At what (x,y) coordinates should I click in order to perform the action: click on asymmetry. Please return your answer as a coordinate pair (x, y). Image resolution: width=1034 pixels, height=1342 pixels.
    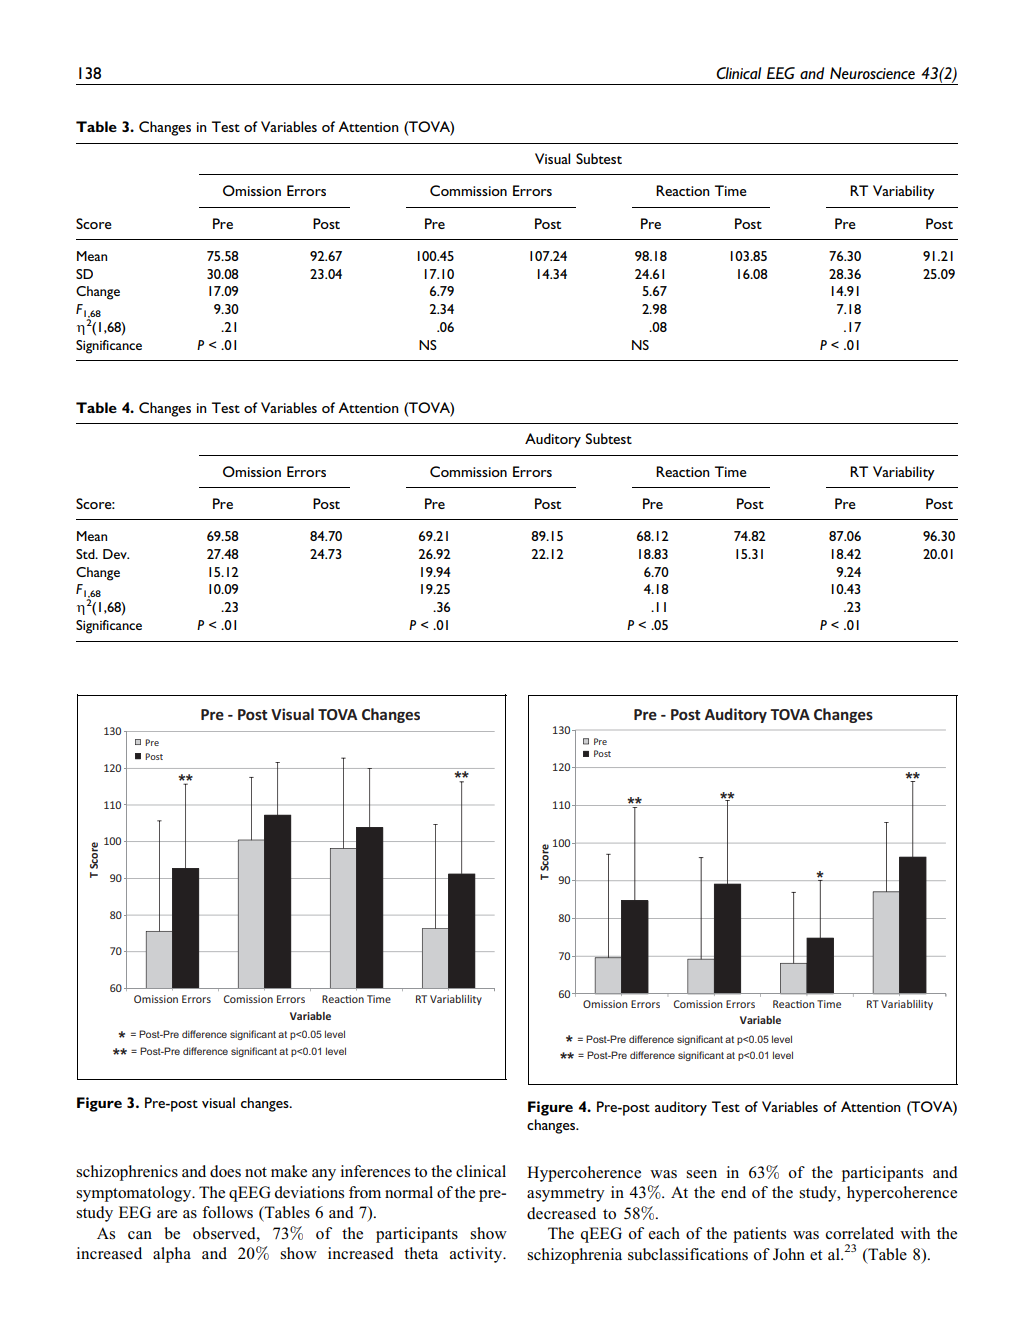
    Looking at the image, I should click on (566, 1195).
